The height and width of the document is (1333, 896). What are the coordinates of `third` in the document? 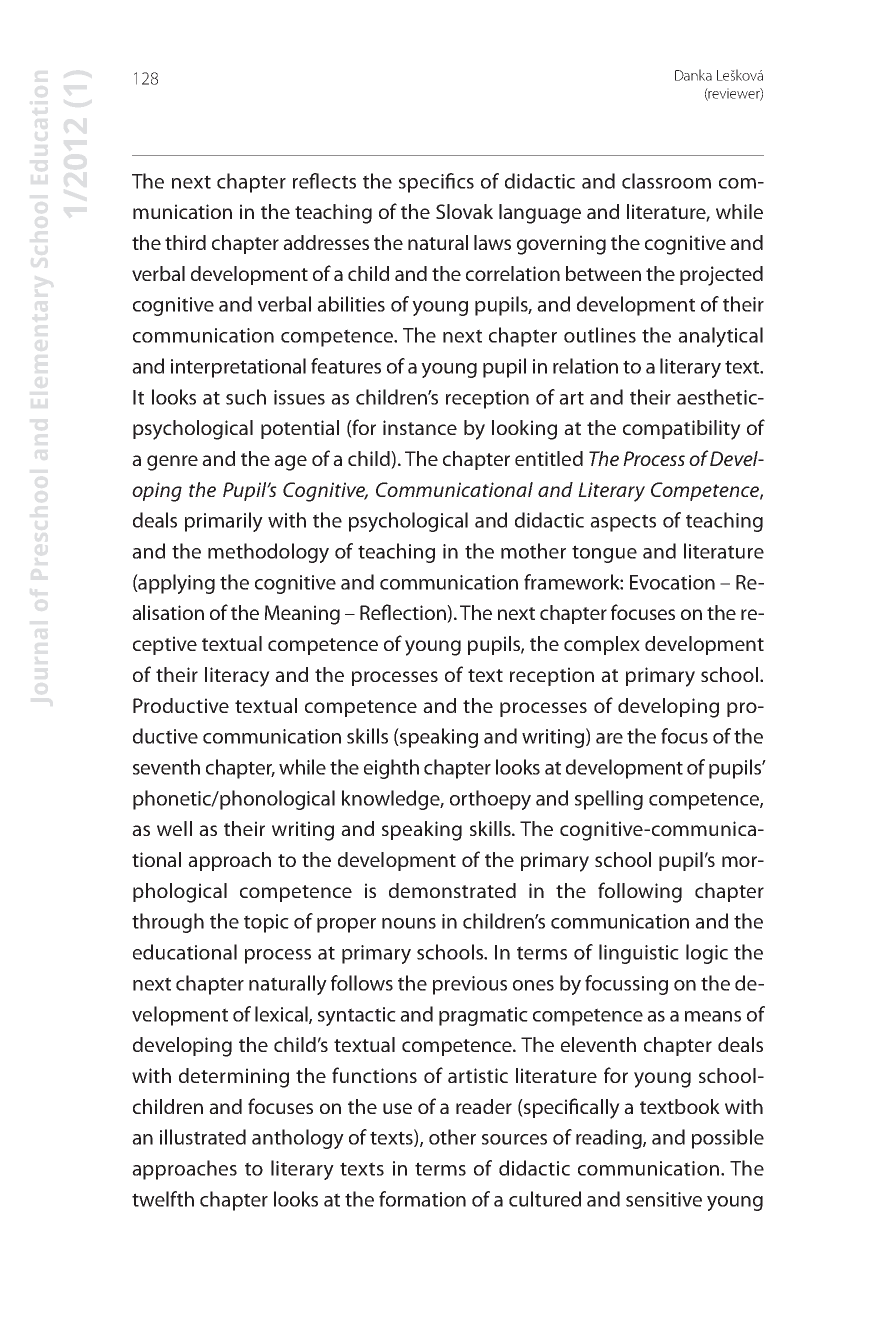 It's located at (185, 242).
